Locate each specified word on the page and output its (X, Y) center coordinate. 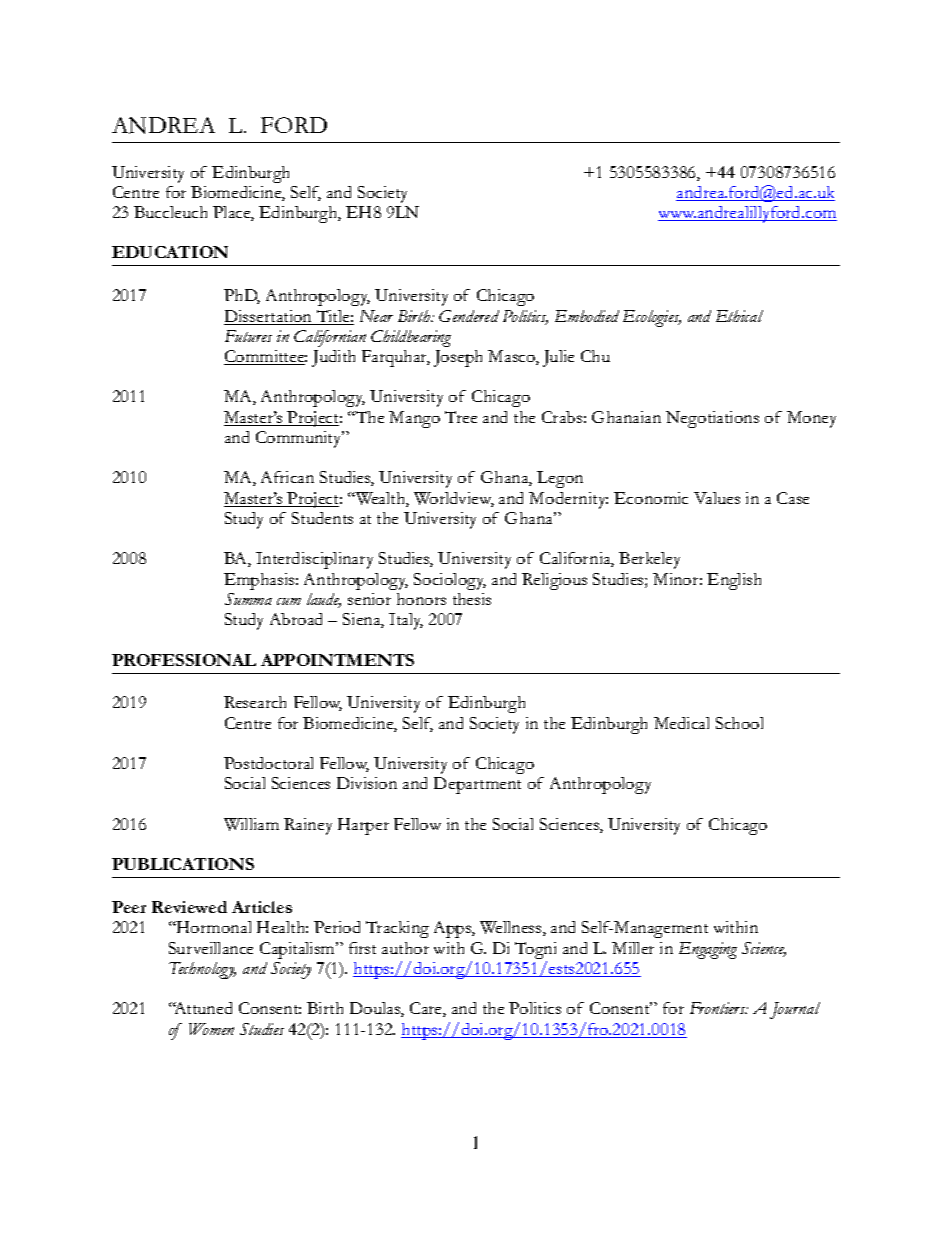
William (251, 824)
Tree (461, 417)
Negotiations (712, 419)
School (739, 723)
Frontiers (719, 1008)
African (287, 477)
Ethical (739, 316)
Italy (406, 621)
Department (477, 785)
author (405, 948)
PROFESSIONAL (184, 660)
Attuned (202, 1008)
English (734, 581)
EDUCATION (170, 252)
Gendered (469, 316)
